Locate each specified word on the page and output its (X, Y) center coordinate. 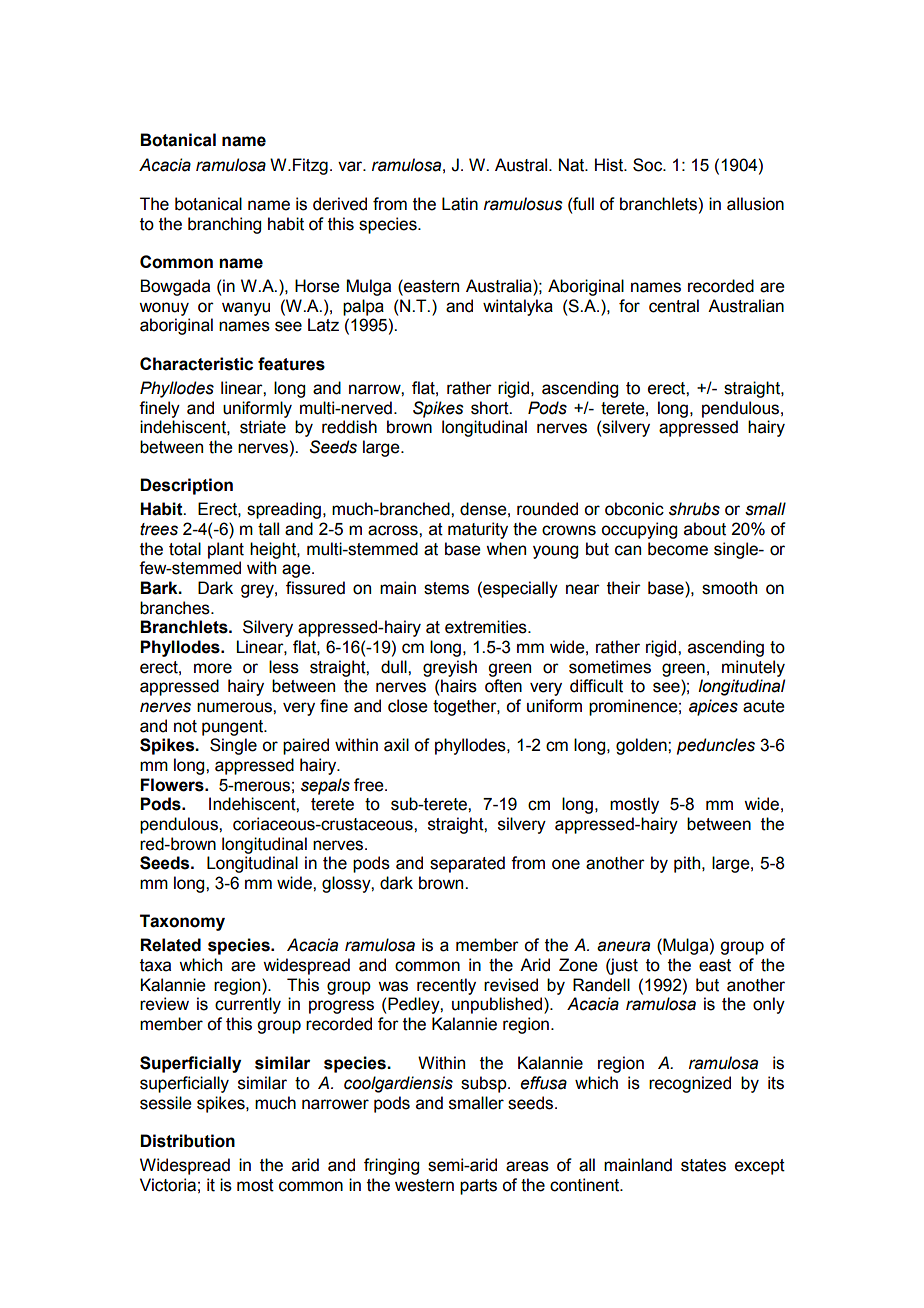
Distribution (187, 1141)
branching (224, 225)
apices (713, 707)
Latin (460, 204)
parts (478, 1187)
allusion (755, 204)
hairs (459, 686)
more (213, 668)
